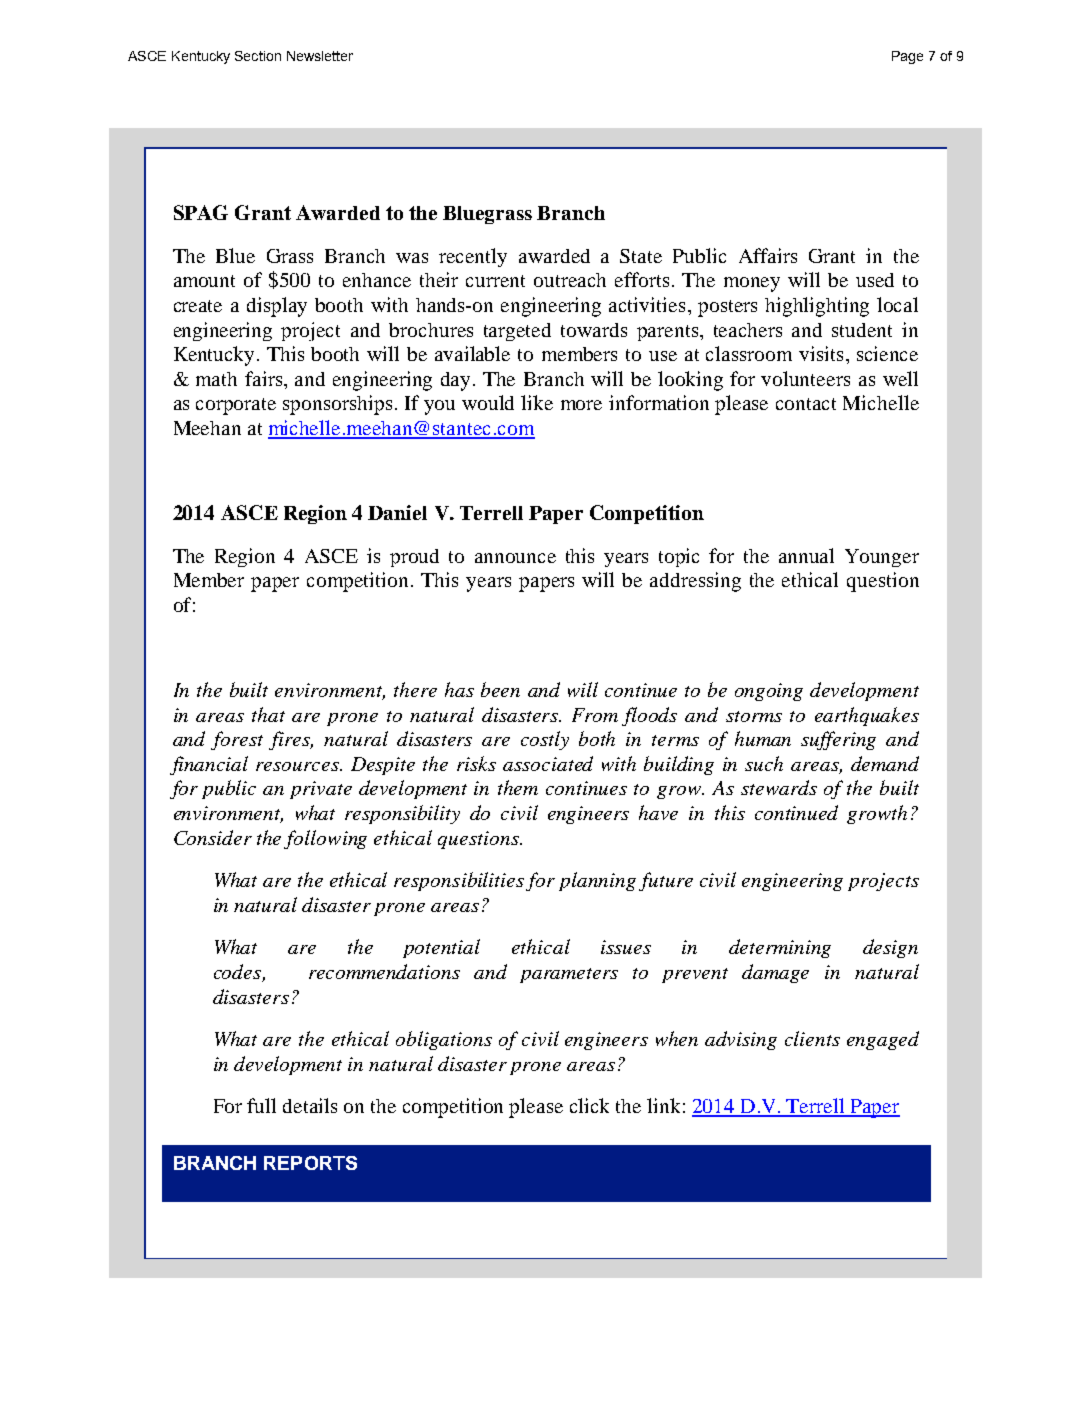  What do you see at coordinates (907, 57) in the screenshot?
I see `Page` at bounding box center [907, 57].
